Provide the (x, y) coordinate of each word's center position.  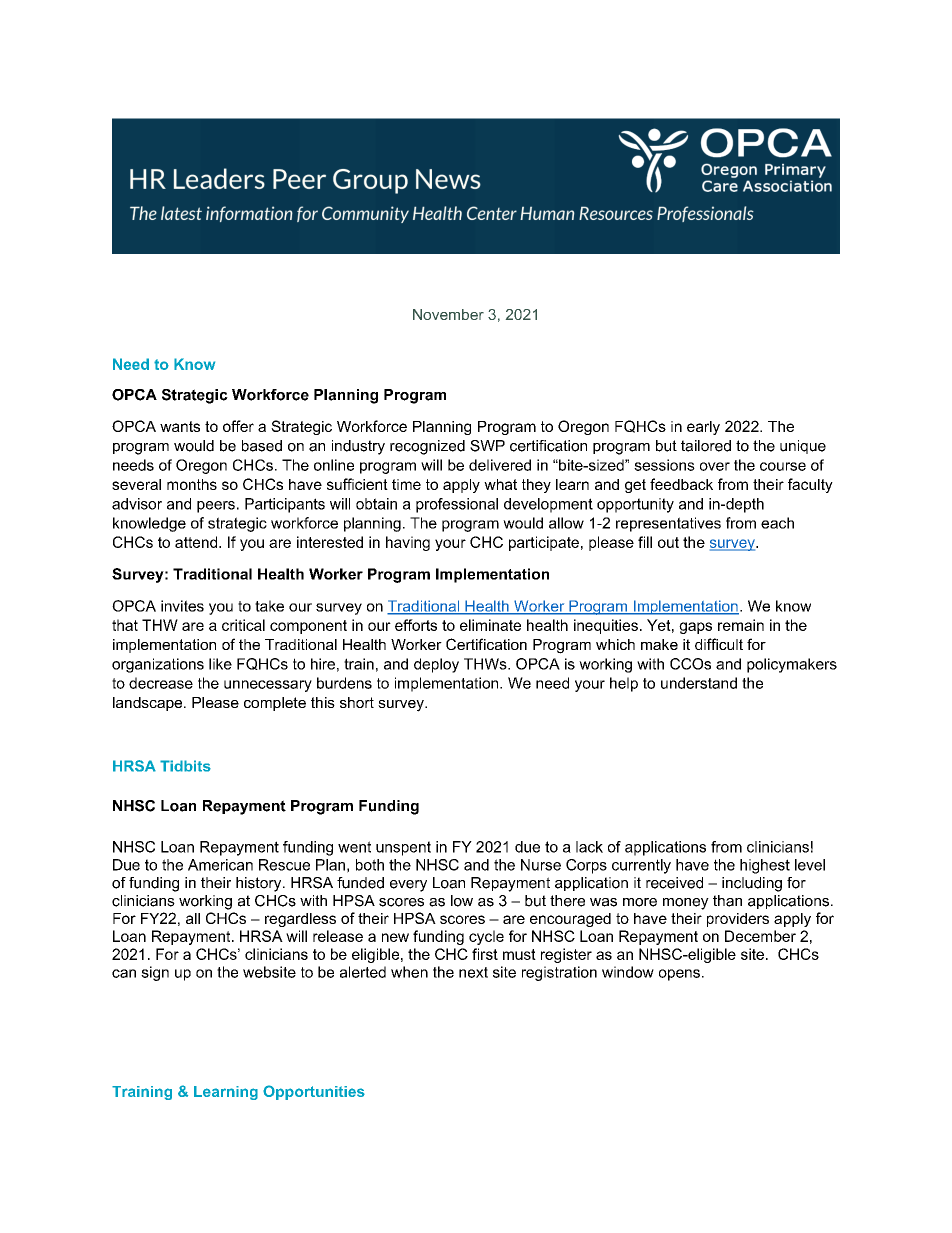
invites (182, 606)
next (473, 972)
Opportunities (314, 1092)
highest (765, 866)
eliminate (490, 625)
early (703, 428)
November (448, 314)
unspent (403, 848)
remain (741, 625)
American (220, 865)
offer (238, 426)
